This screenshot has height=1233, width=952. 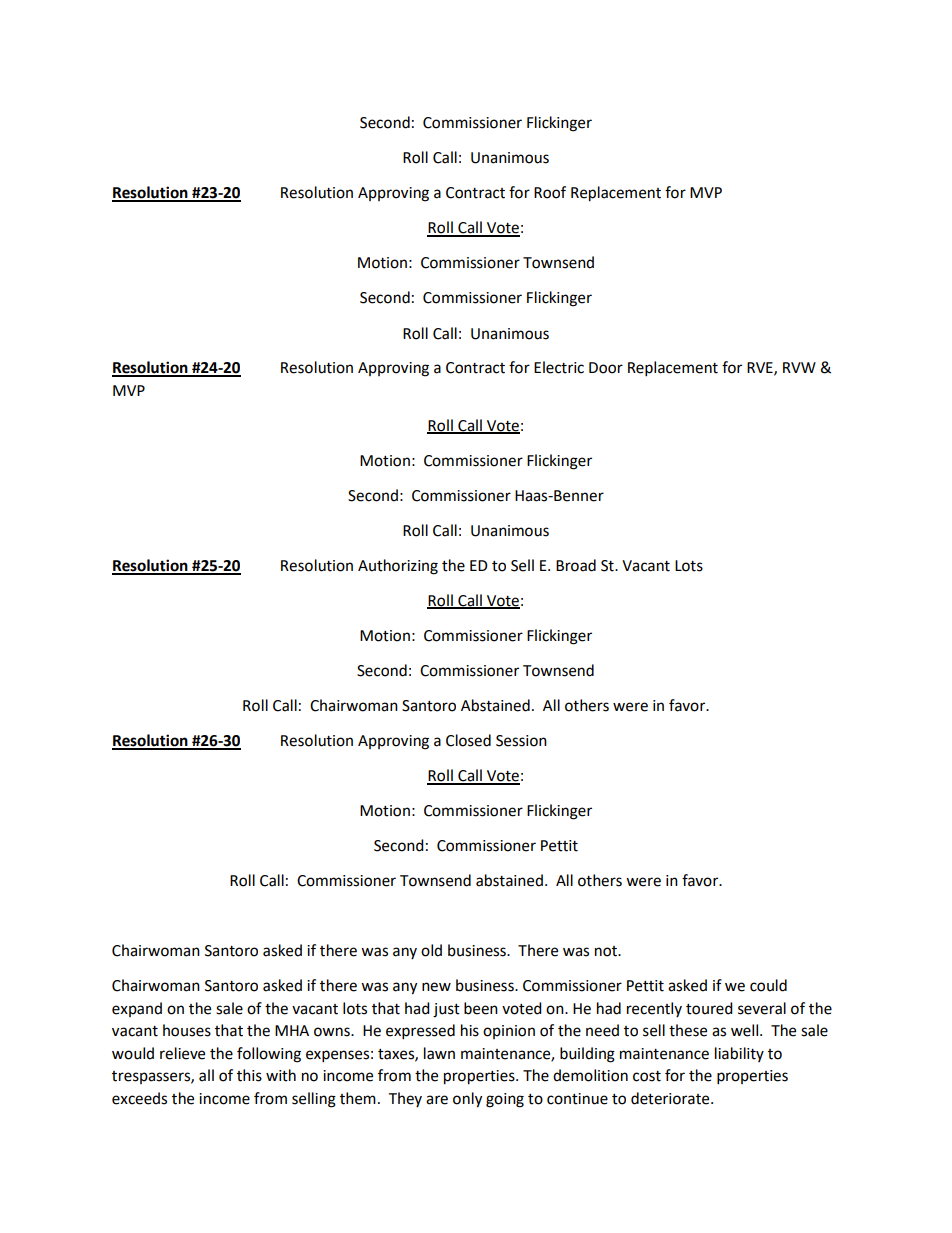 What do you see at coordinates (468, 740) in the screenshot?
I see `Closed` at bounding box center [468, 740].
